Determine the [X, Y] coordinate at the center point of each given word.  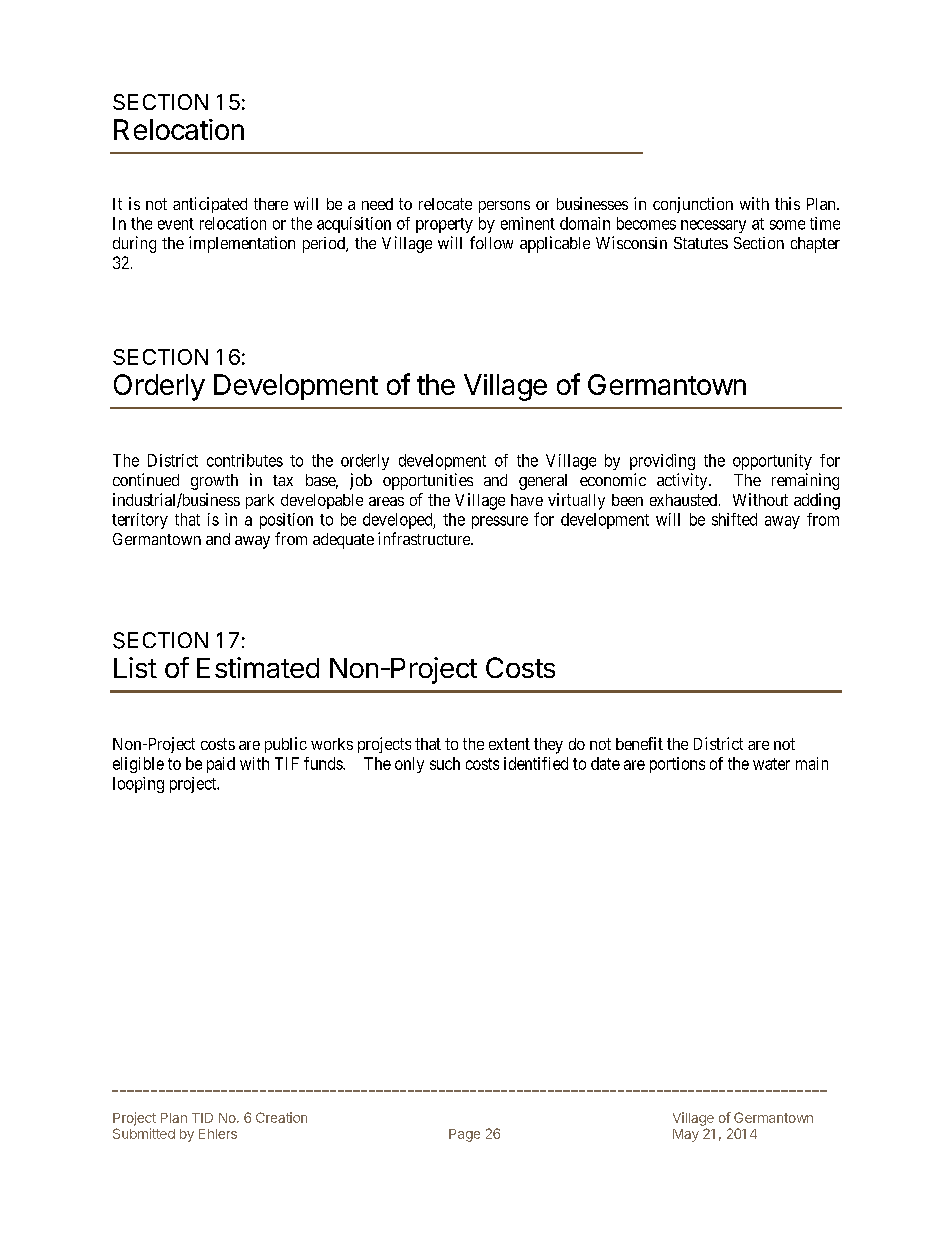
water [771, 764]
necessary [713, 226]
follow [491, 242]
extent [509, 744]
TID [202, 1118]
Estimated [258, 667]
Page [464, 1135]
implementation [242, 244]
